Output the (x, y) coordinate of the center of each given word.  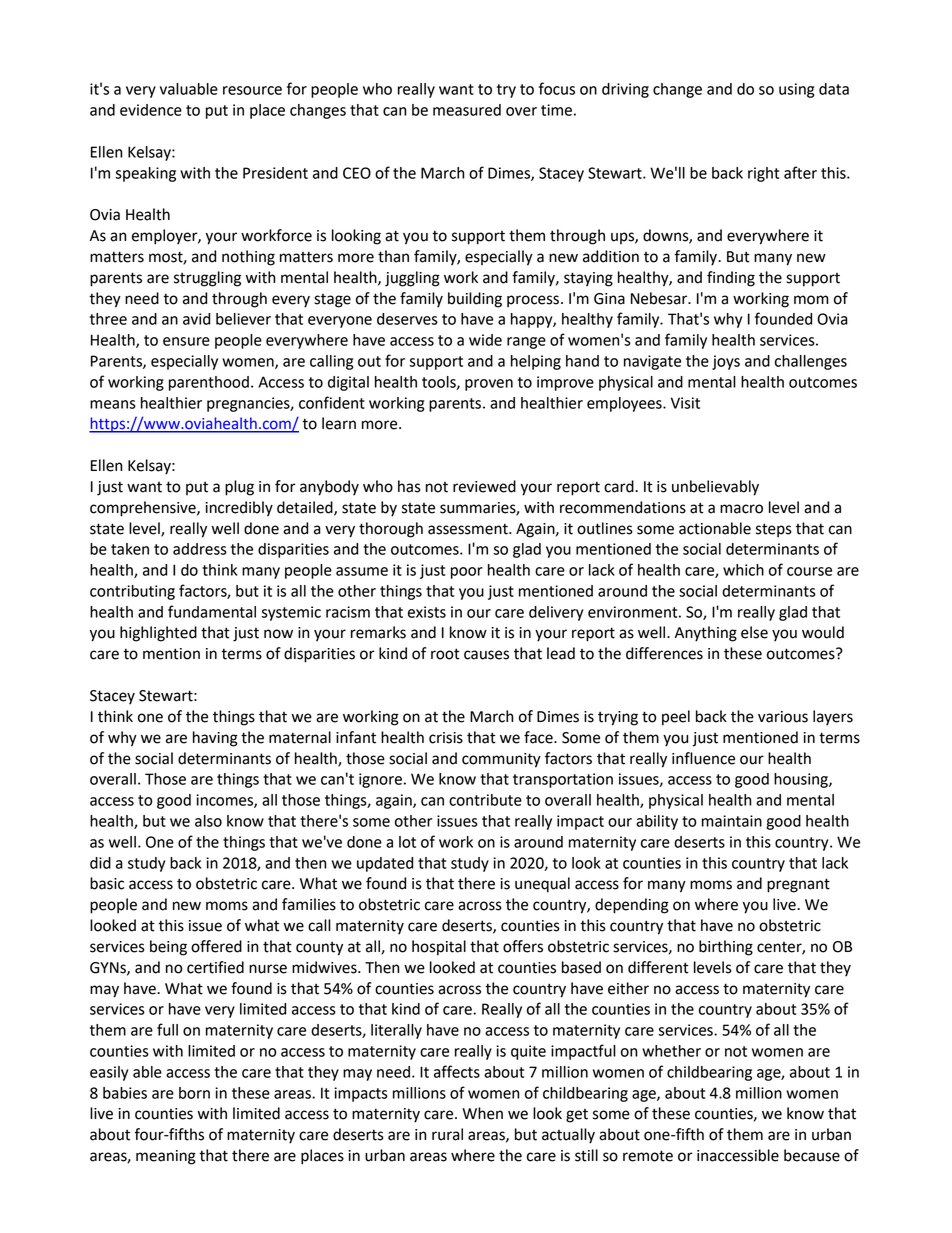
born (194, 1093)
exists (427, 612)
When (482, 1113)
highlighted (158, 634)
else (754, 632)
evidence (151, 110)
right (763, 174)
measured (467, 110)
